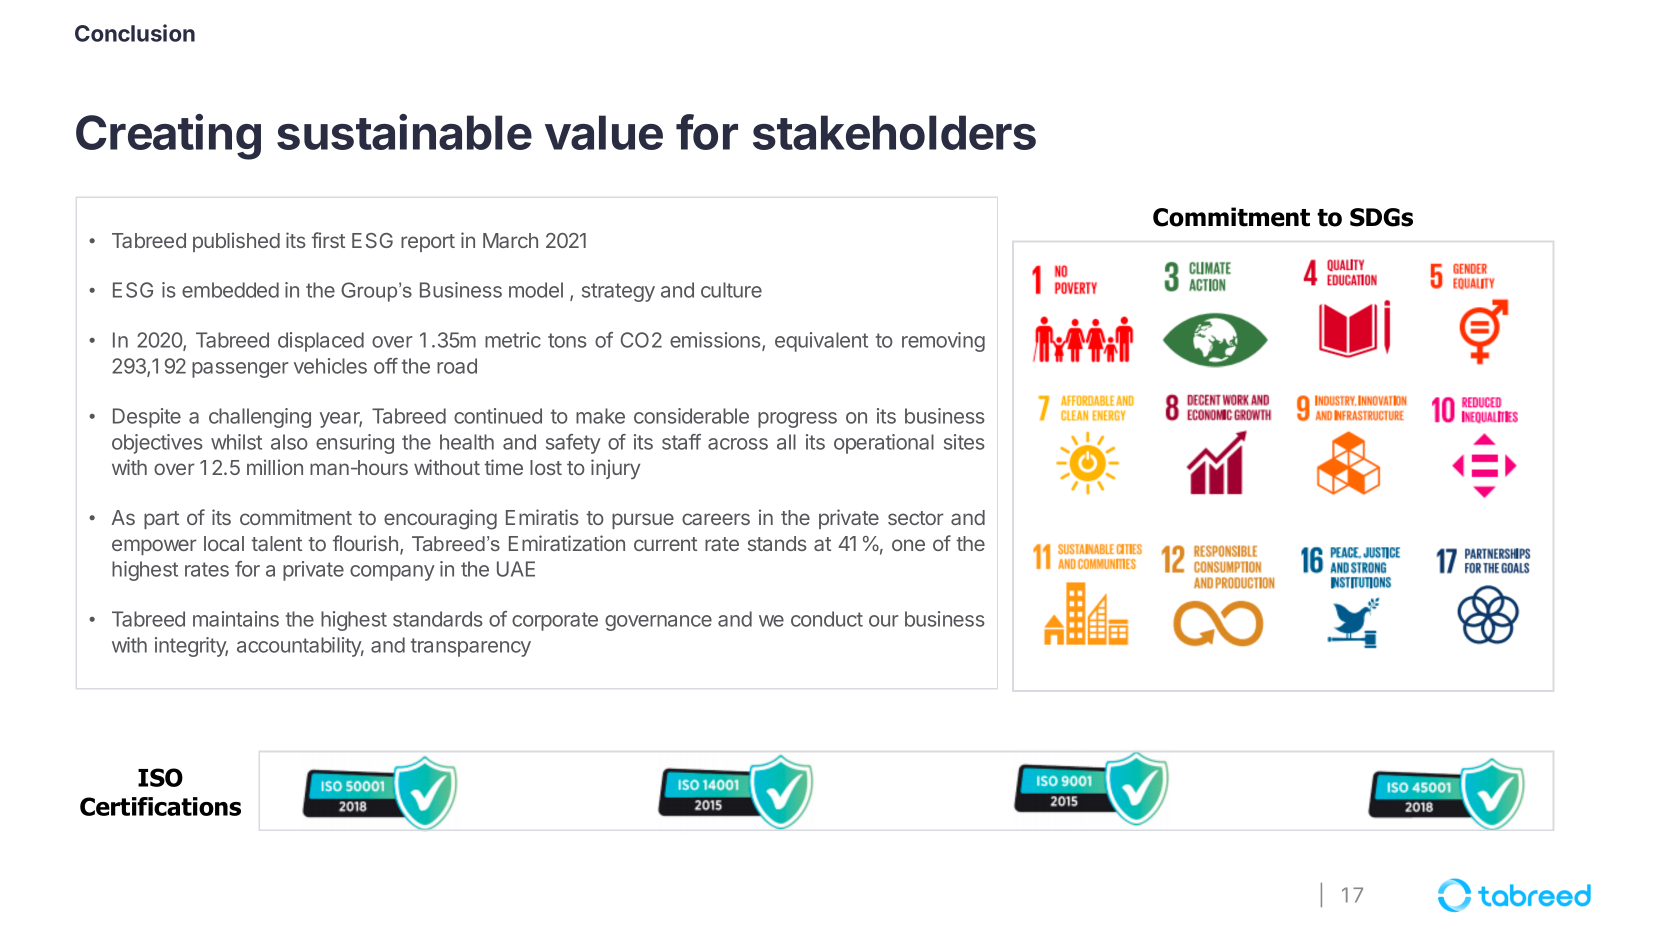 Image resolution: width=1653 pixels, height=930 pixels. I want to click on one, so click(908, 545).
